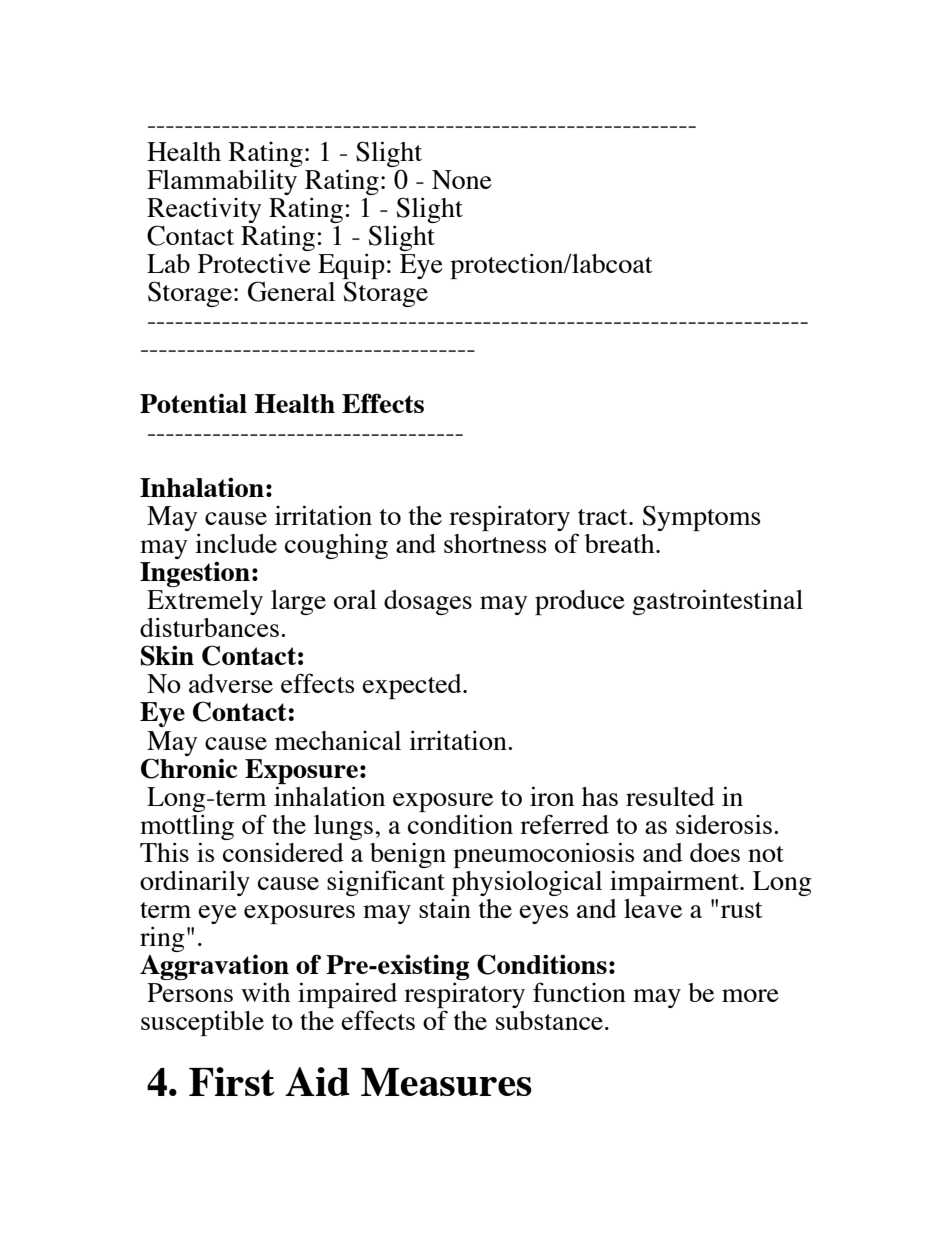 This screenshot has width=952, height=1233. What do you see at coordinates (462, 180) in the screenshot?
I see `None` at bounding box center [462, 180].
